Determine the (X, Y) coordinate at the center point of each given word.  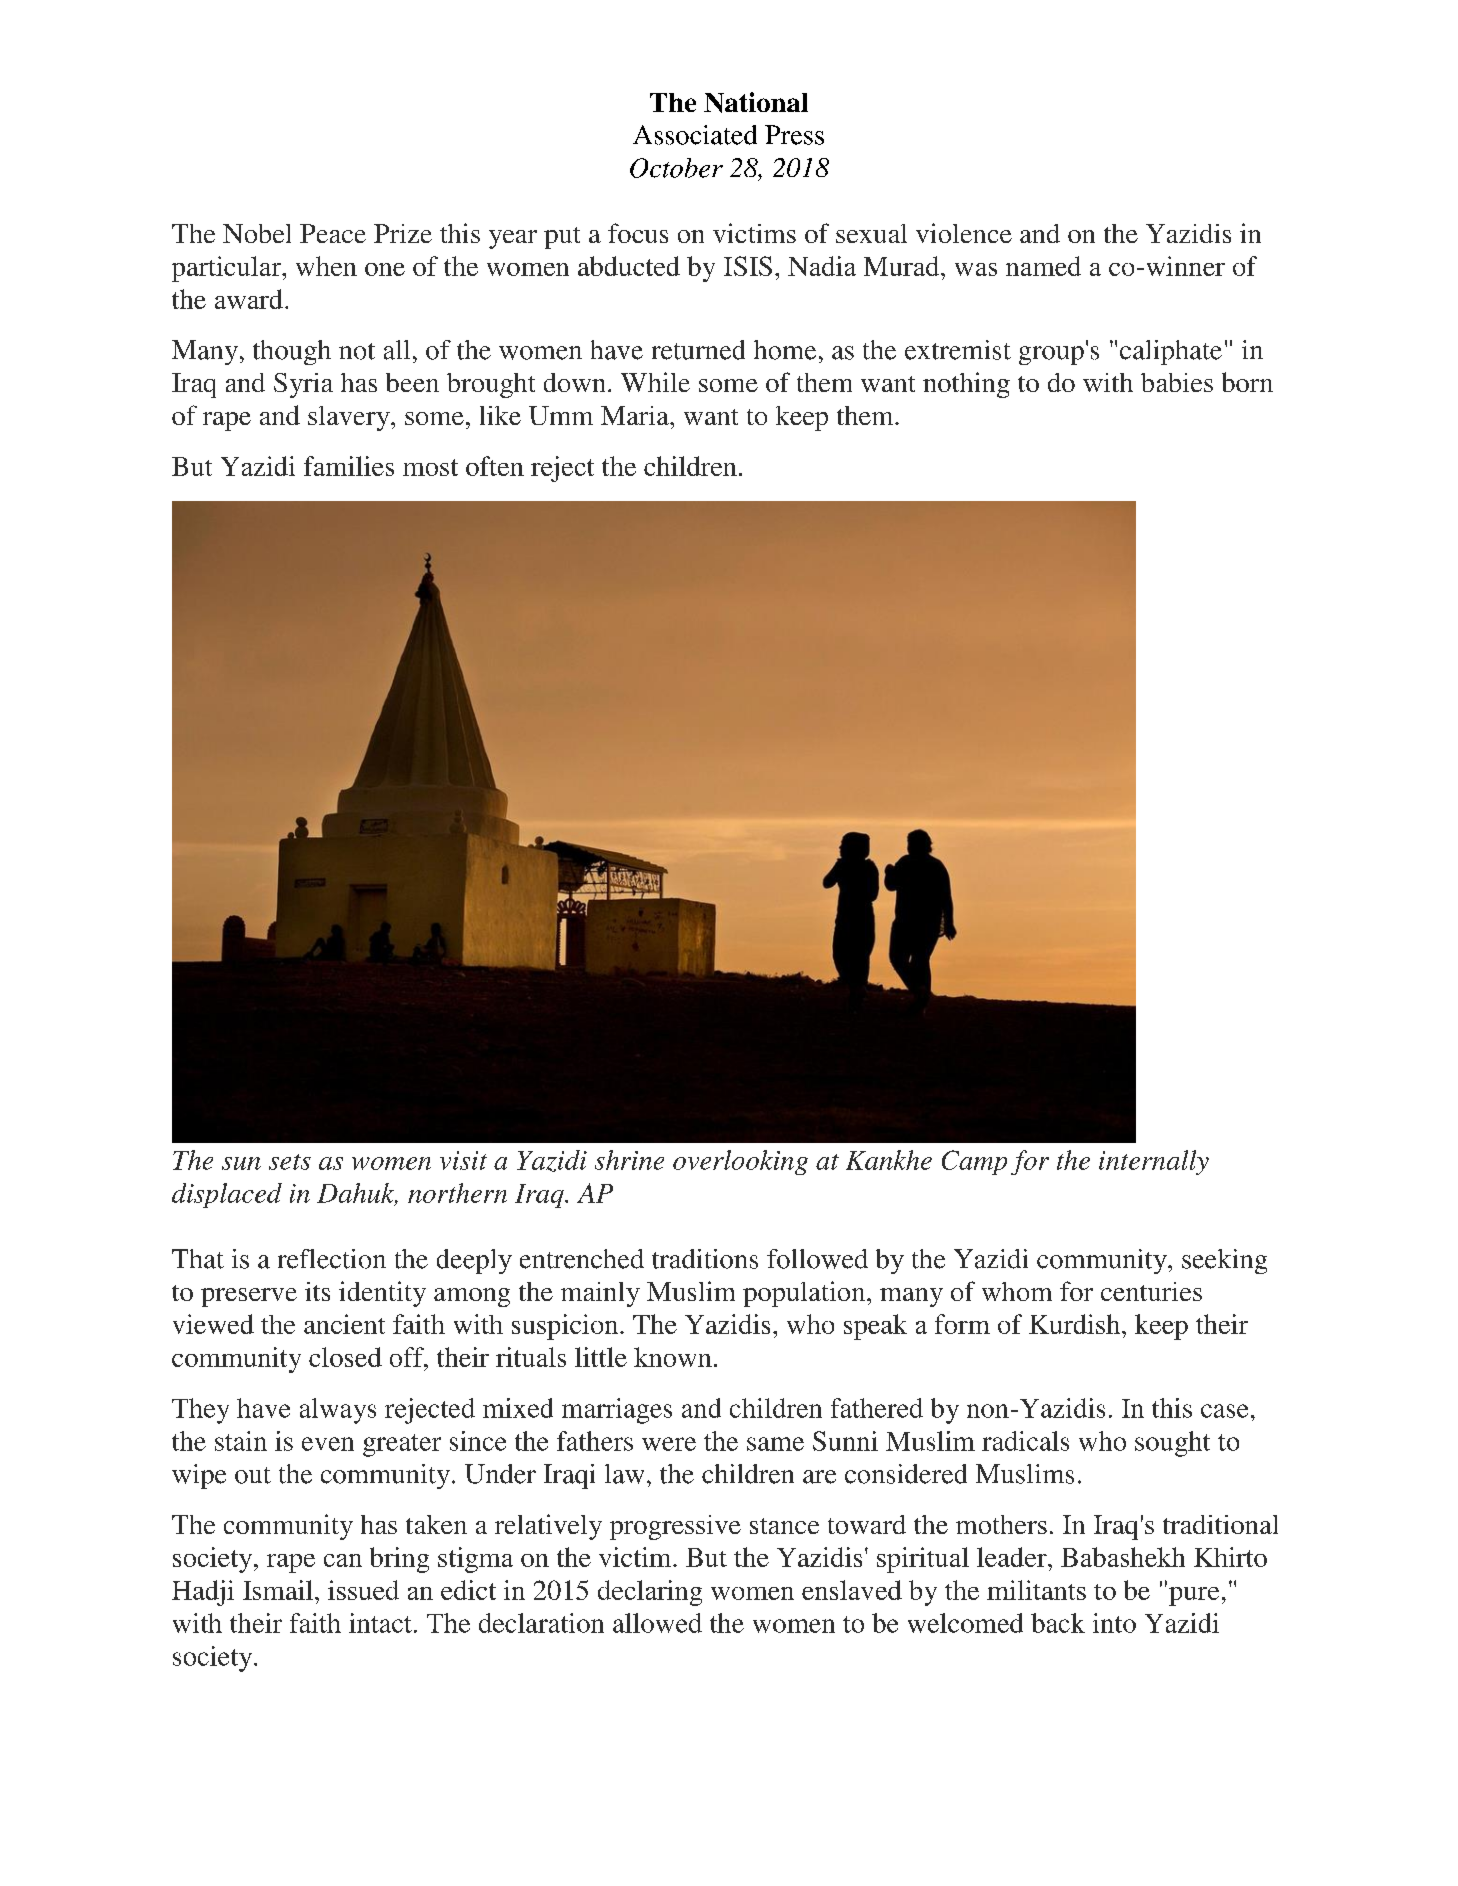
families (349, 466)
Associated (695, 135)
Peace (333, 233)
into (1114, 1623)
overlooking (740, 1162)
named (1043, 266)
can (343, 1560)
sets (290, 1162)
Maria (636, 415)
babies (1177, 382)
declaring (650, 1593)
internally (1154, 1162)
